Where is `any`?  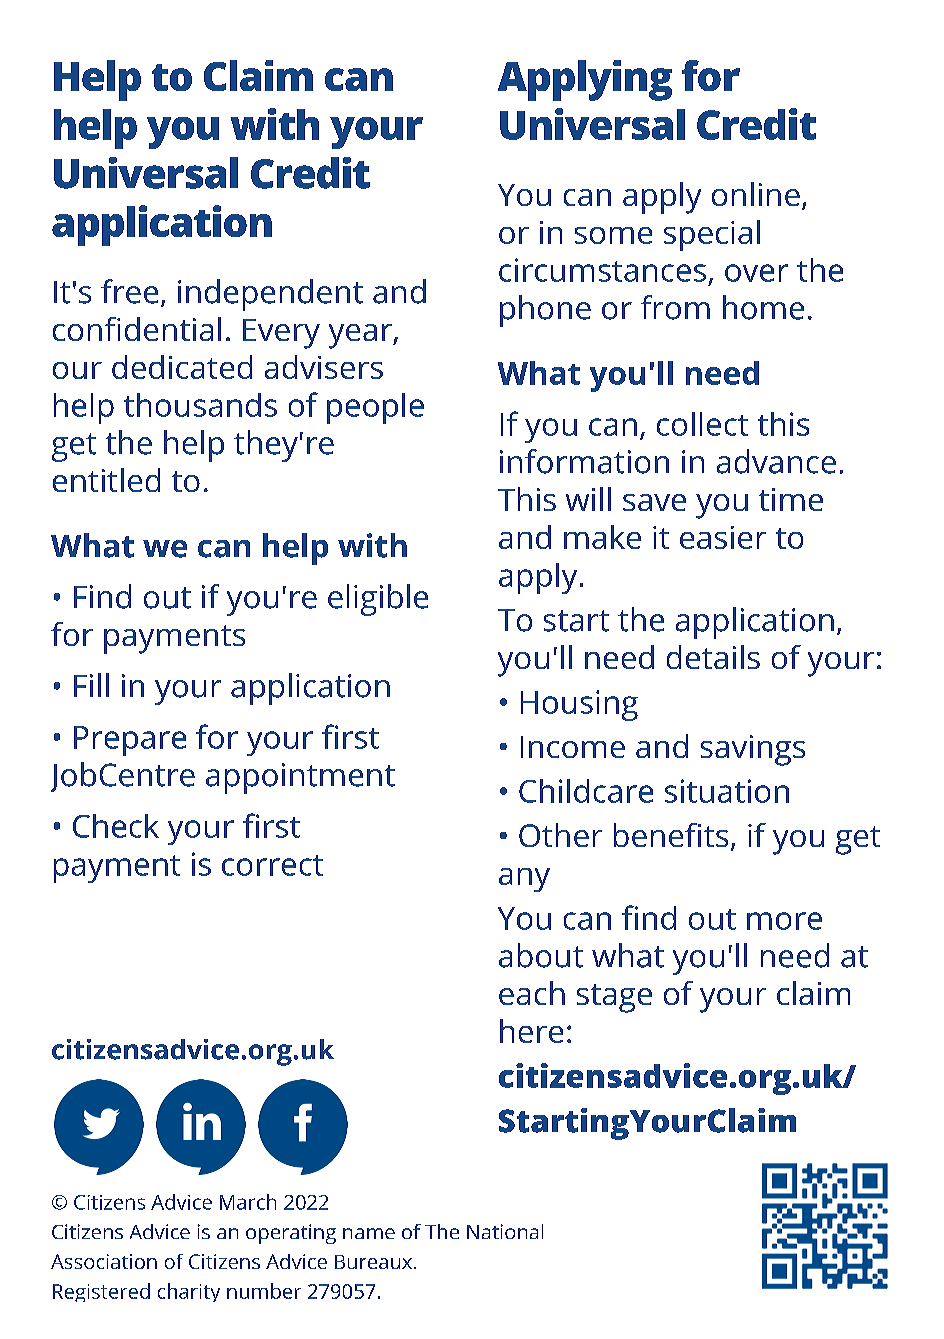
any is located at coordinates (524, 880).
